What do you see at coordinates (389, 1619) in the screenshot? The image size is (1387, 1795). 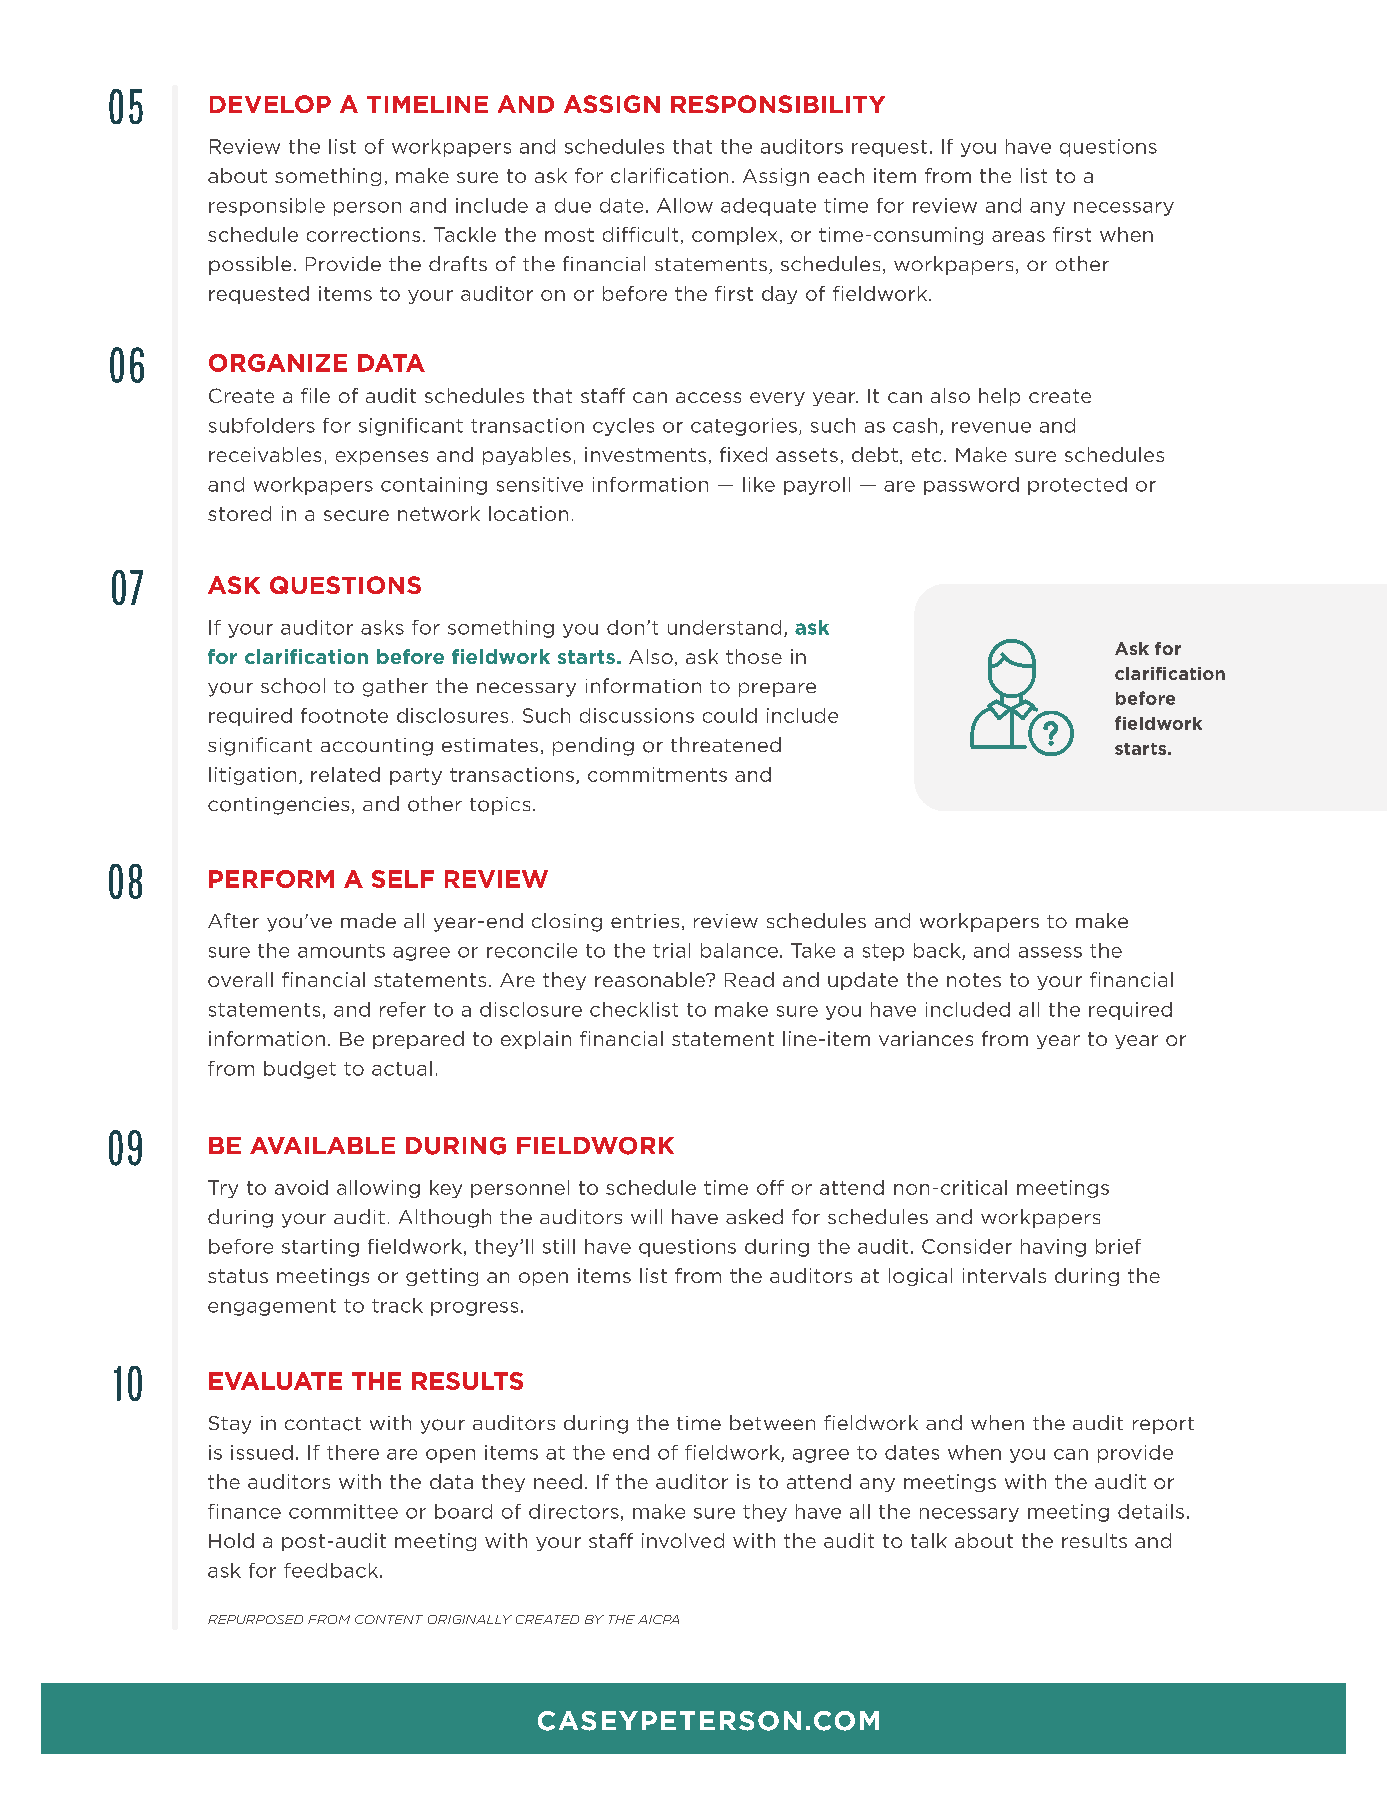 I see `CONTENT` at bounding box center [389, 1619].
